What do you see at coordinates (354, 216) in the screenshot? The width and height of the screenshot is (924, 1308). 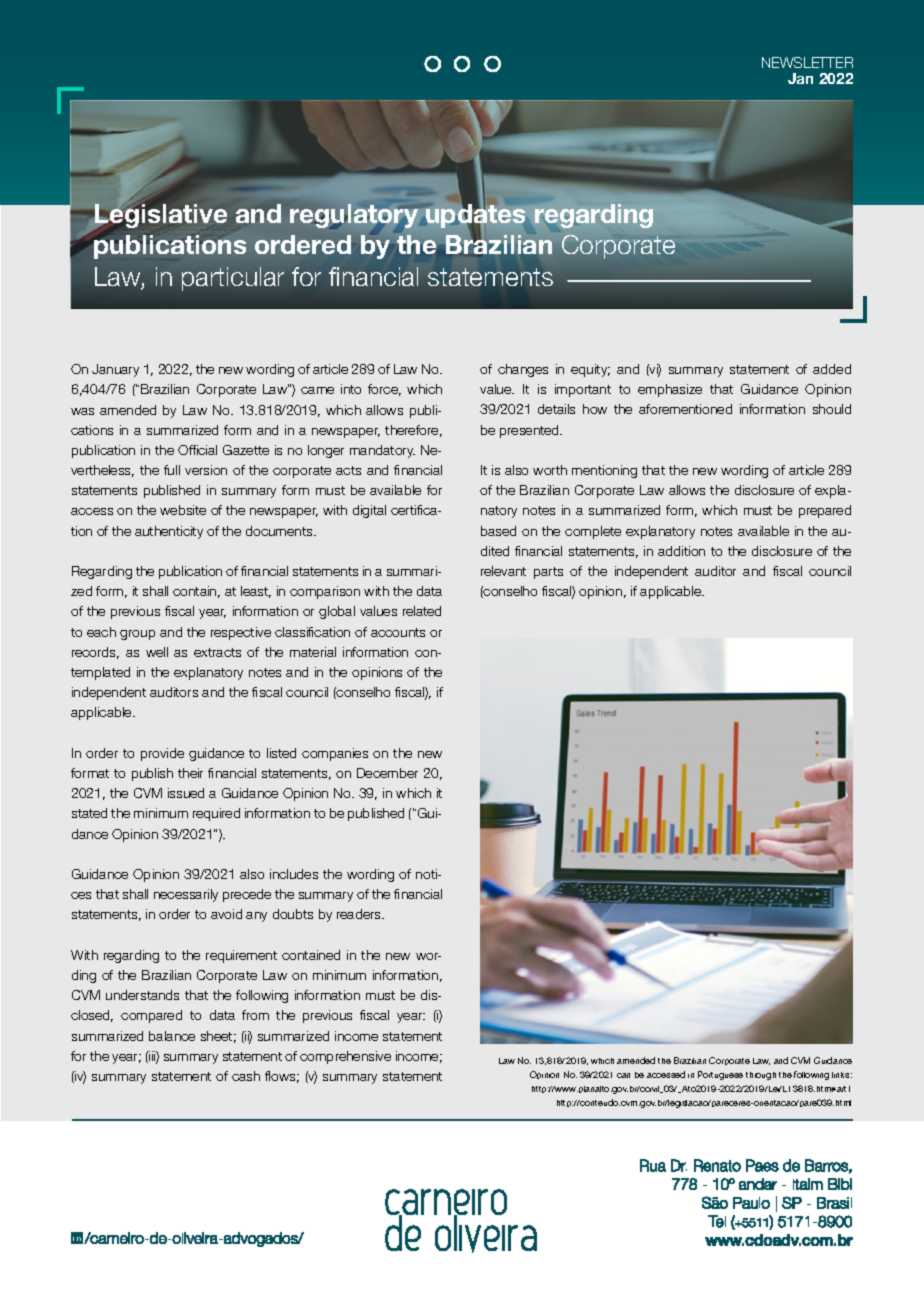 I see `regulatory` at bounding box center [354, 216].
